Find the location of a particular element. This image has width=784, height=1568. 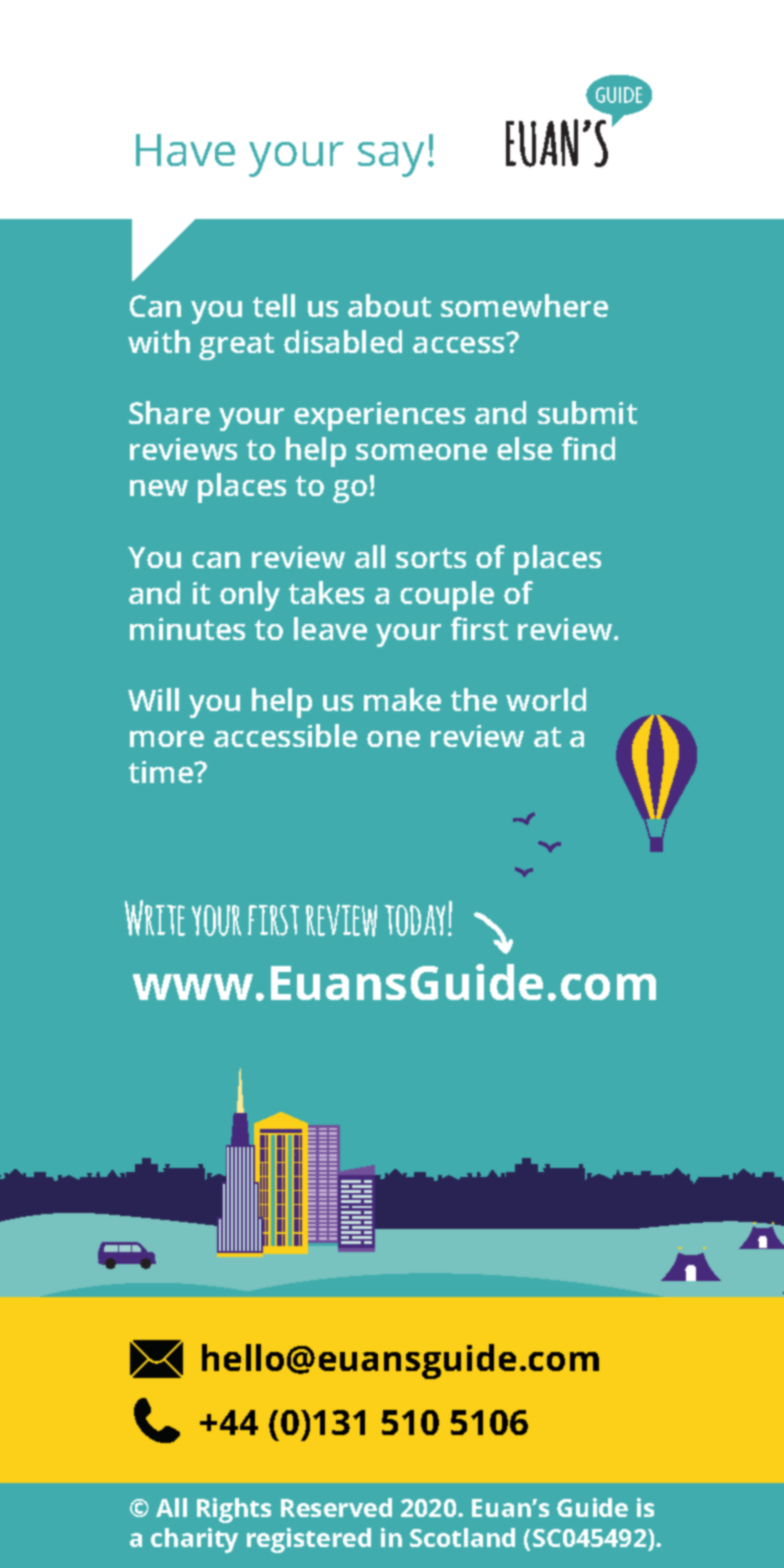

Have is located at coordinates (185, 150).
